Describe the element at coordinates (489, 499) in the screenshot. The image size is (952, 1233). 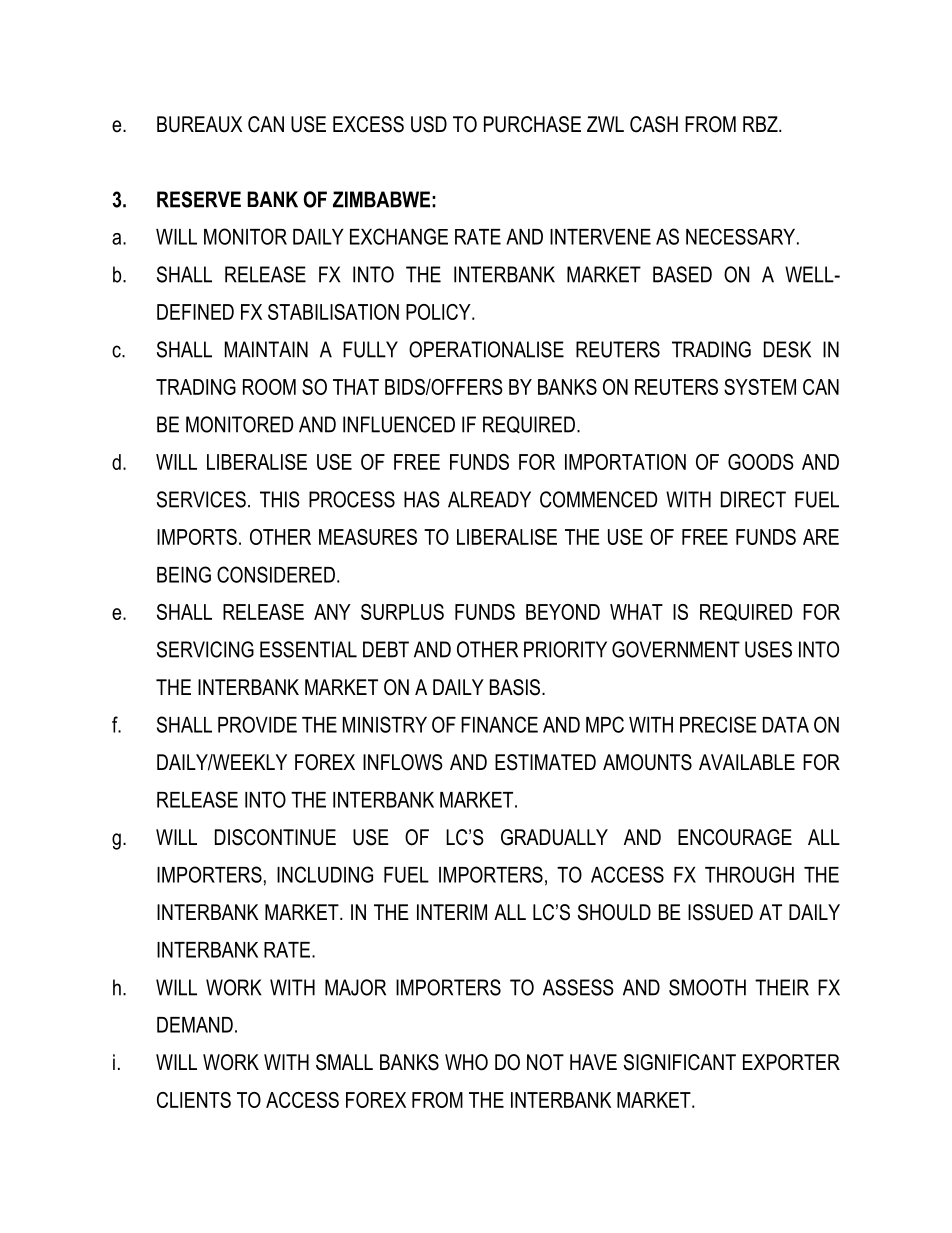
I see `ALREADY` at that location.
